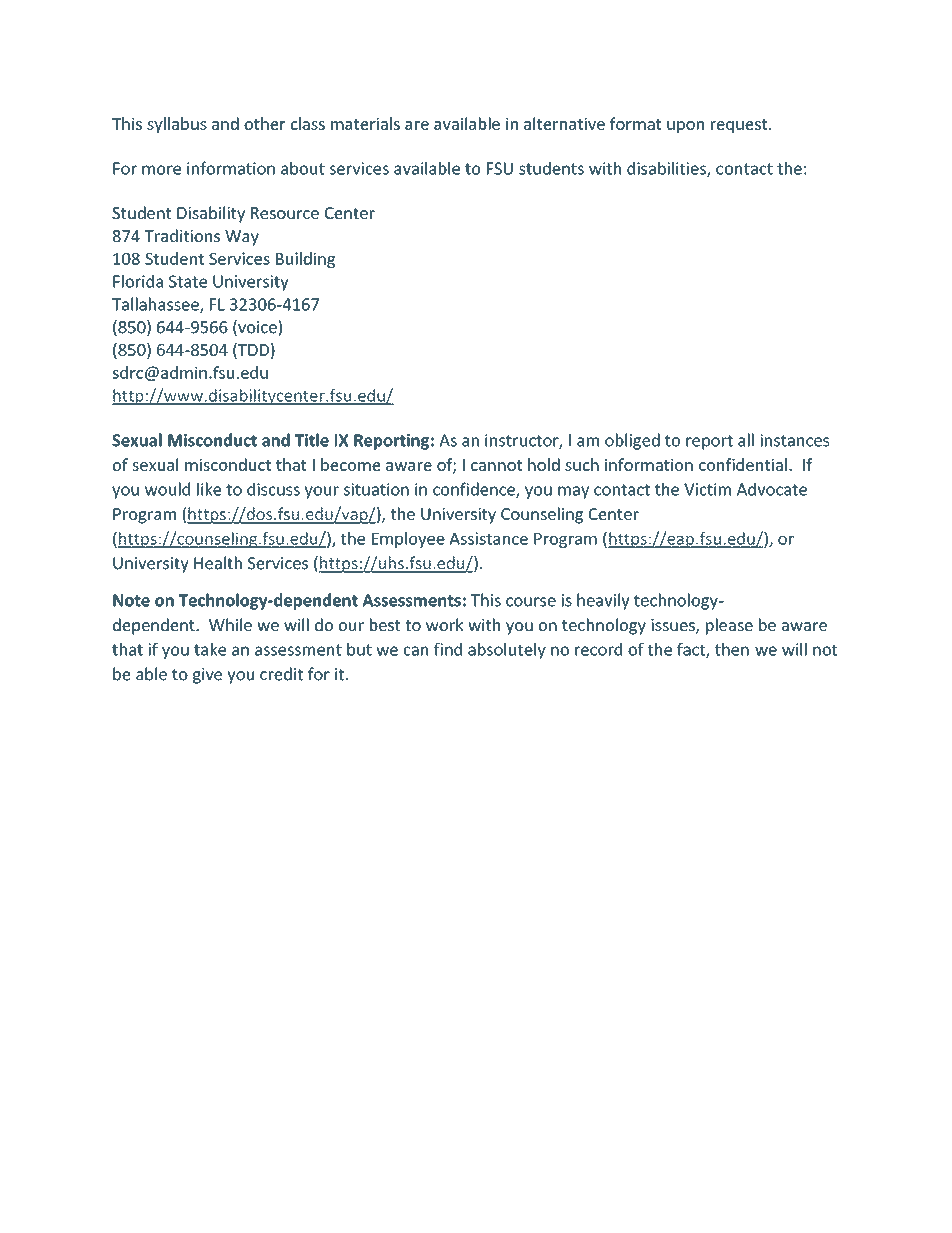  What do you see at coordinates (177, 125) in the image?
I see `syllabus` at bounding box center [177, 125].
